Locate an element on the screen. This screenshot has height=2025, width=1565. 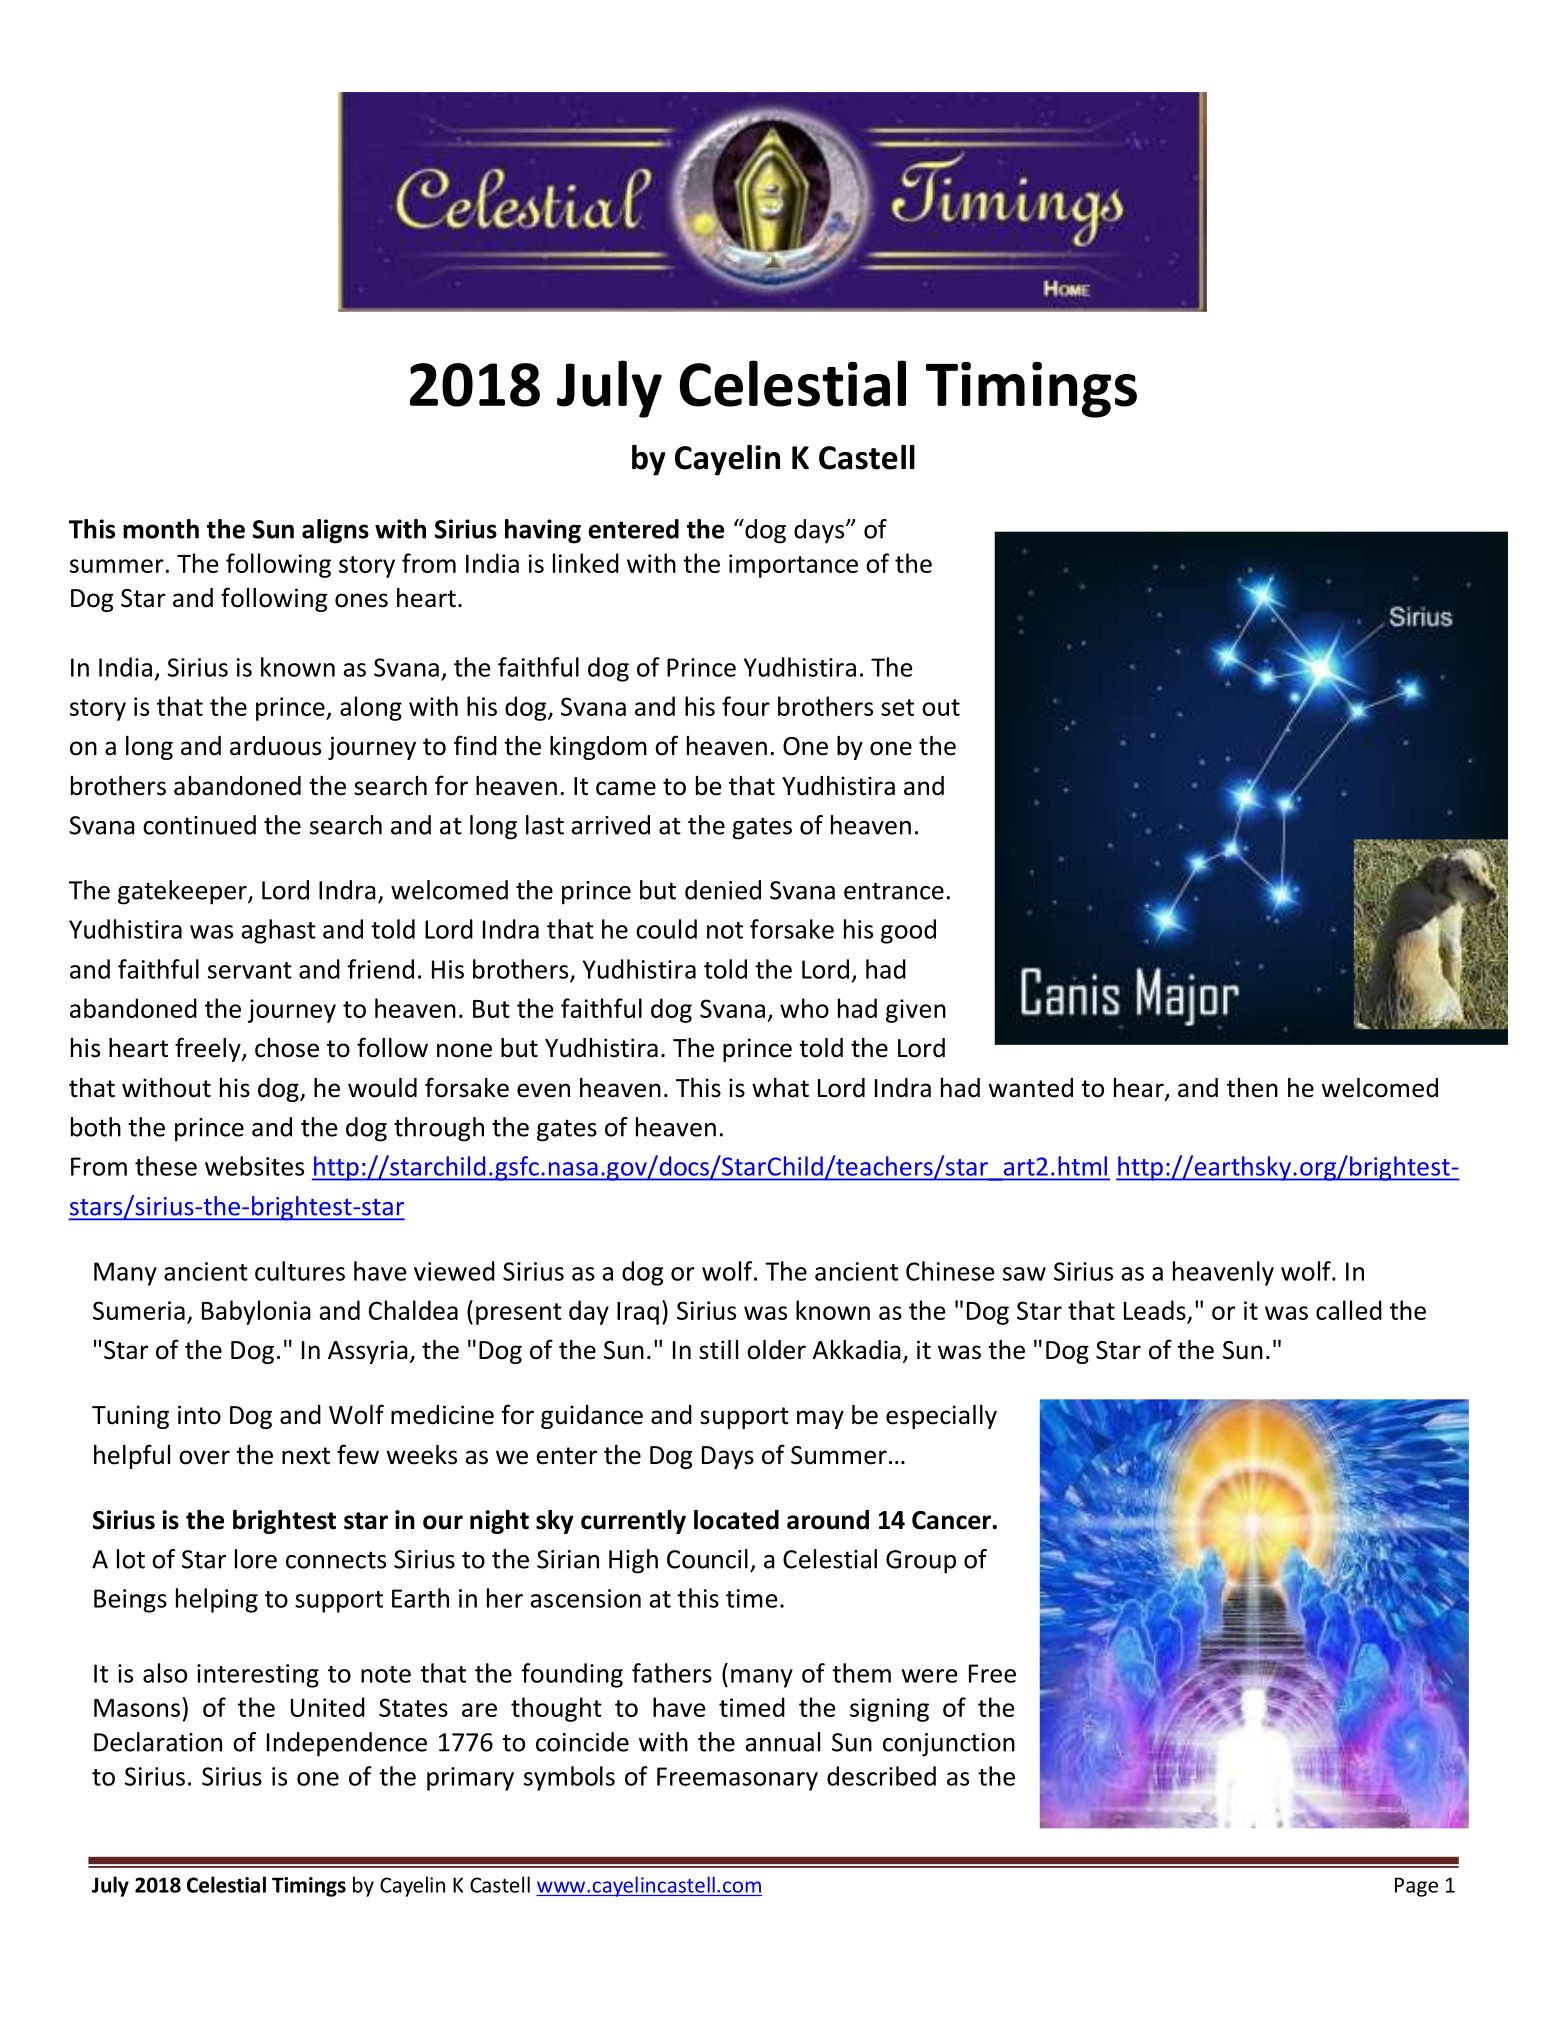
continued is located at coordinates (199, 825).
